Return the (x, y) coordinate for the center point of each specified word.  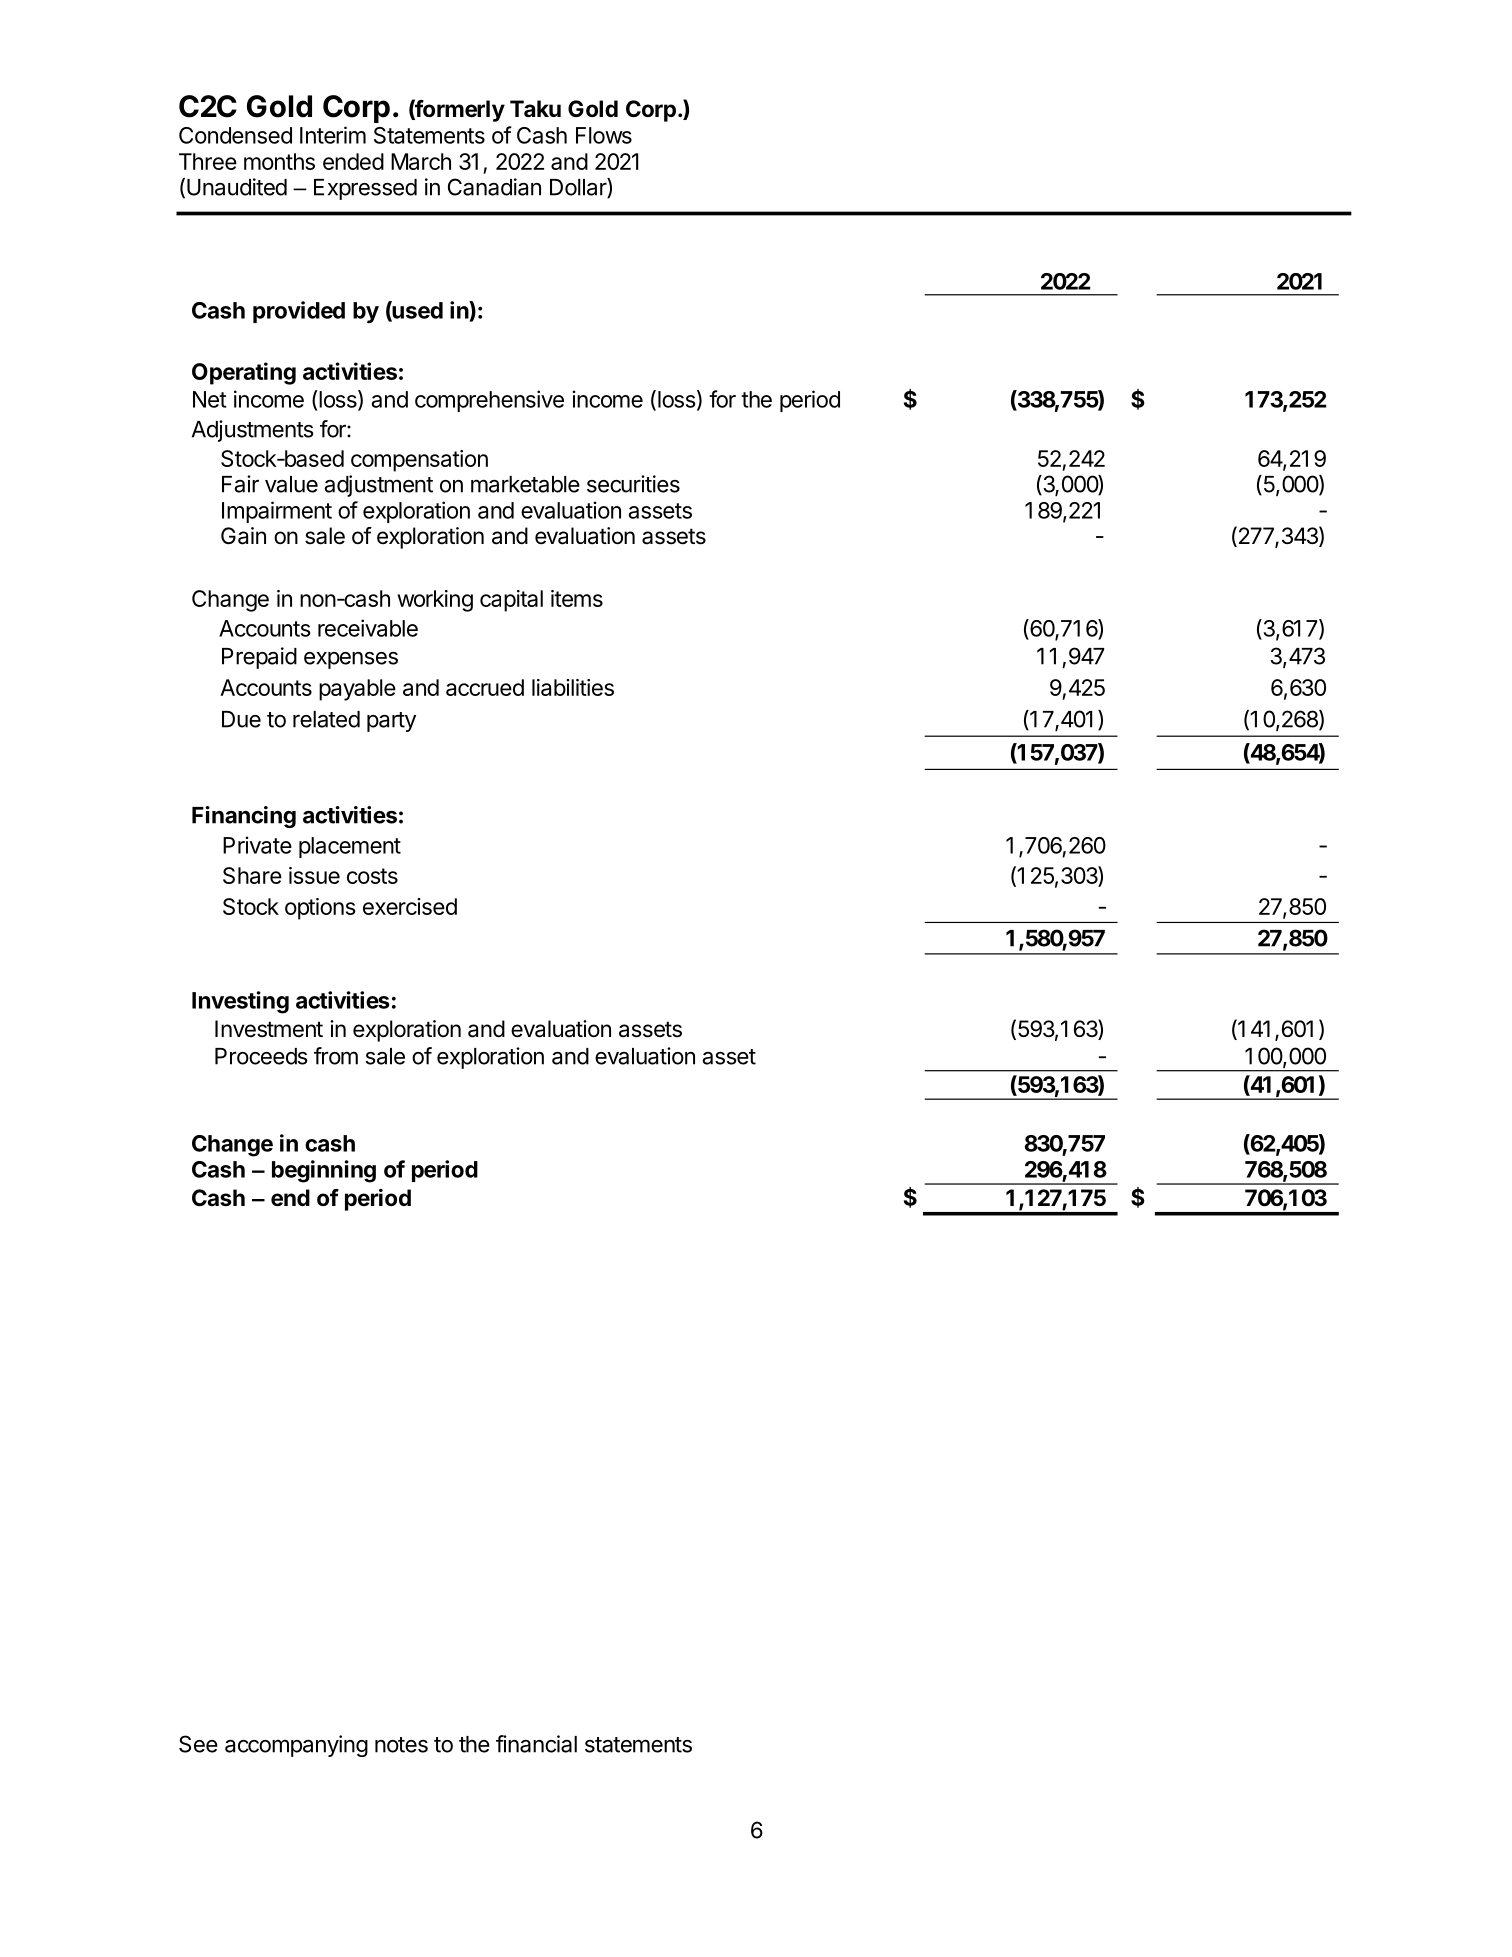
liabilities (573, 687)
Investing (240, 1002)
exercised (410, 906)
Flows (604, 135)
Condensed (235, 135)
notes (401, 1745)
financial (536, 1744)
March (421, 161)
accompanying (296, 1746)
